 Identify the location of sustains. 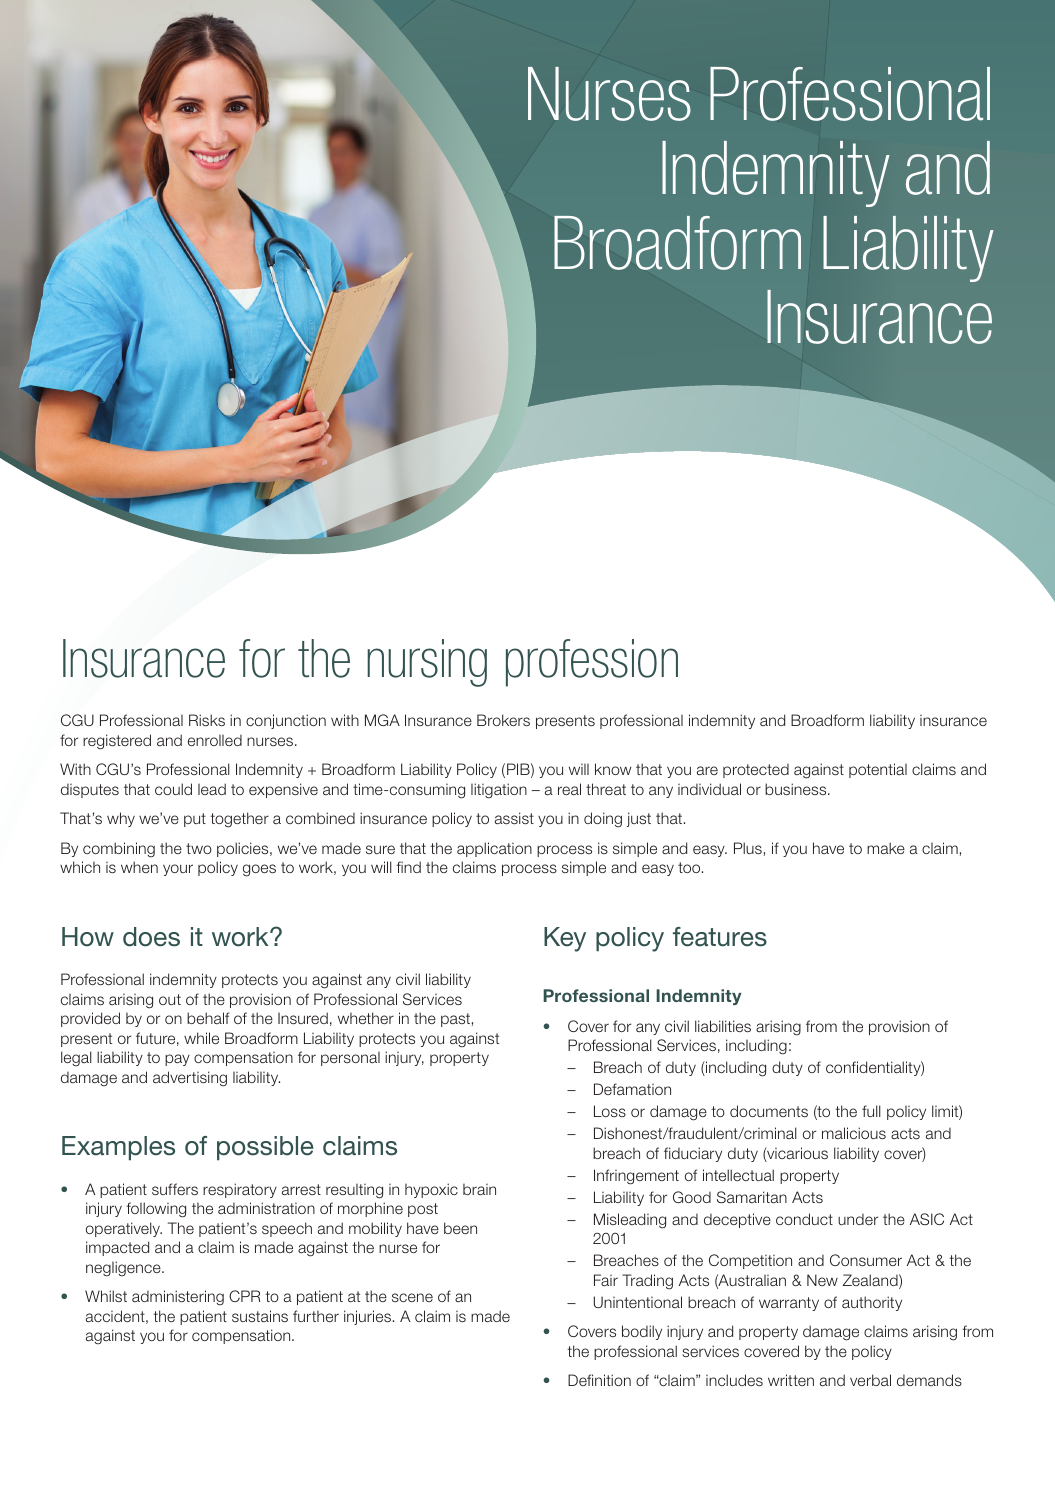
(260, 1316).
